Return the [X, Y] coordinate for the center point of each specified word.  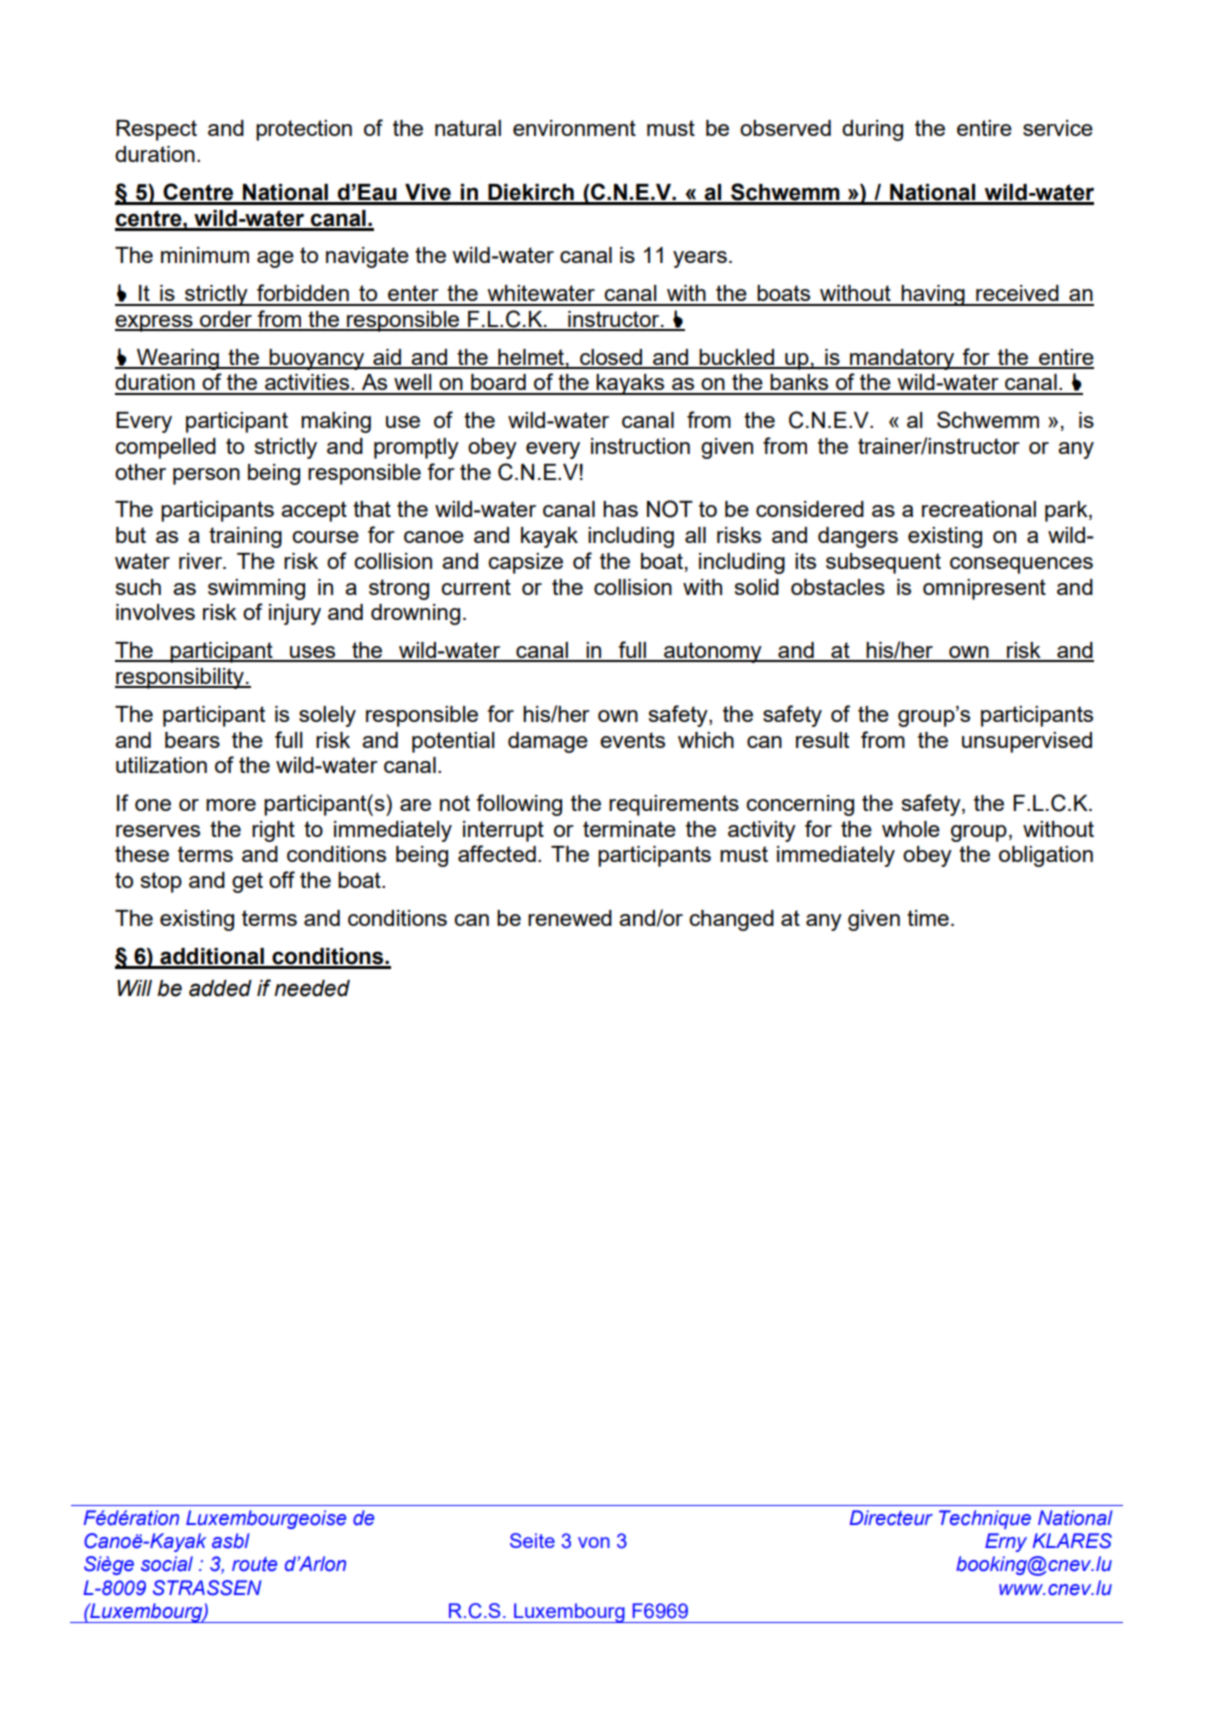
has [620, 509]
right [273, 831]
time [928, 918]
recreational [979, 509]
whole [911, 829]
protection [304, 130]
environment [574, 128]
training [245, 537]
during [872, 130]
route [254, 1564]
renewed [570, 918]
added [220, 988]
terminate [629, 829]
